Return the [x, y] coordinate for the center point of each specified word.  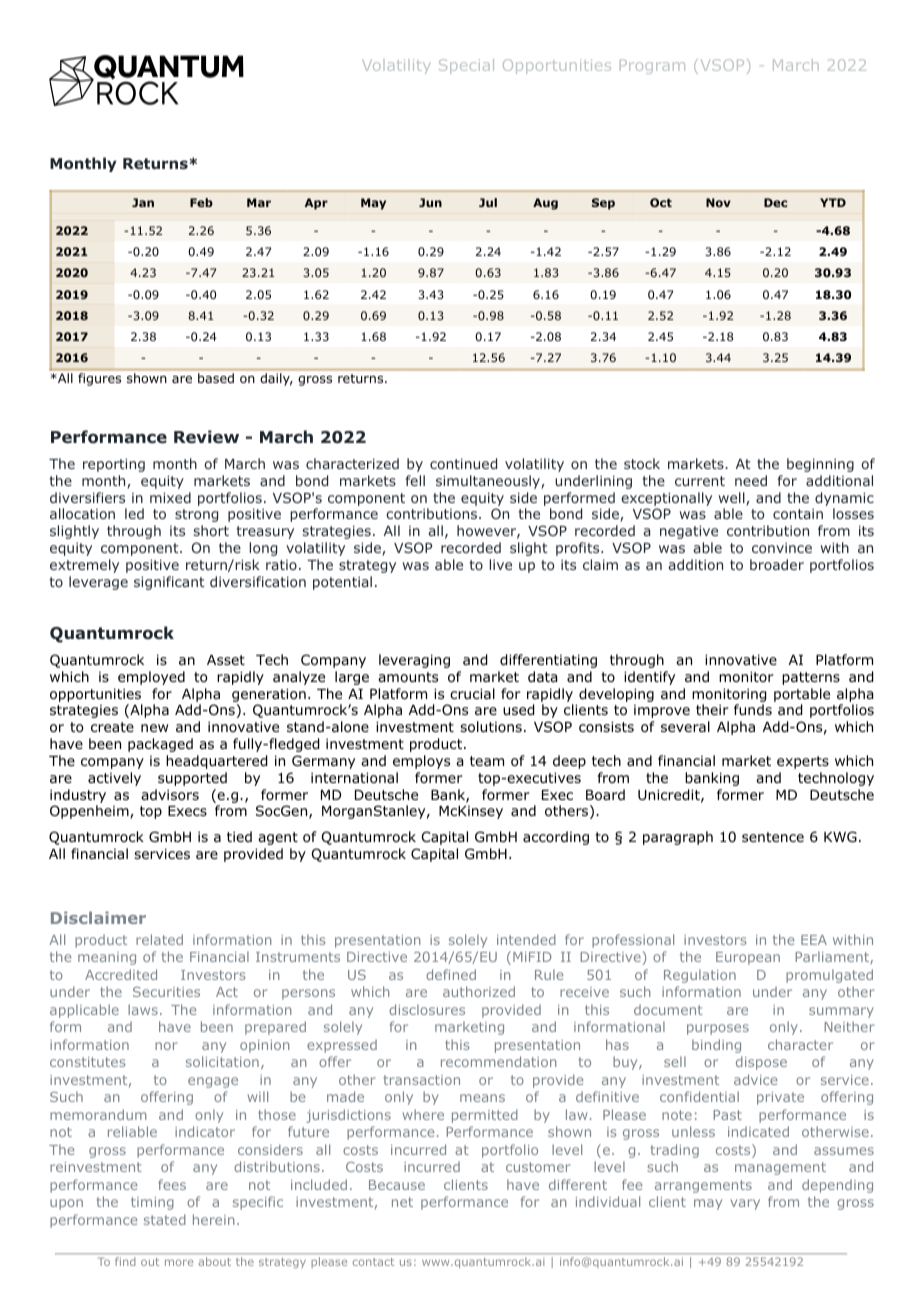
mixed [170, 497]
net [402, 1202]
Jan [143, 202]
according [556, 838]
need [751, 480]
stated [165, 1219]
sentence [773, 837]
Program [652, 66]
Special [466, 66]
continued [463, 463]
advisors [170, 795]
